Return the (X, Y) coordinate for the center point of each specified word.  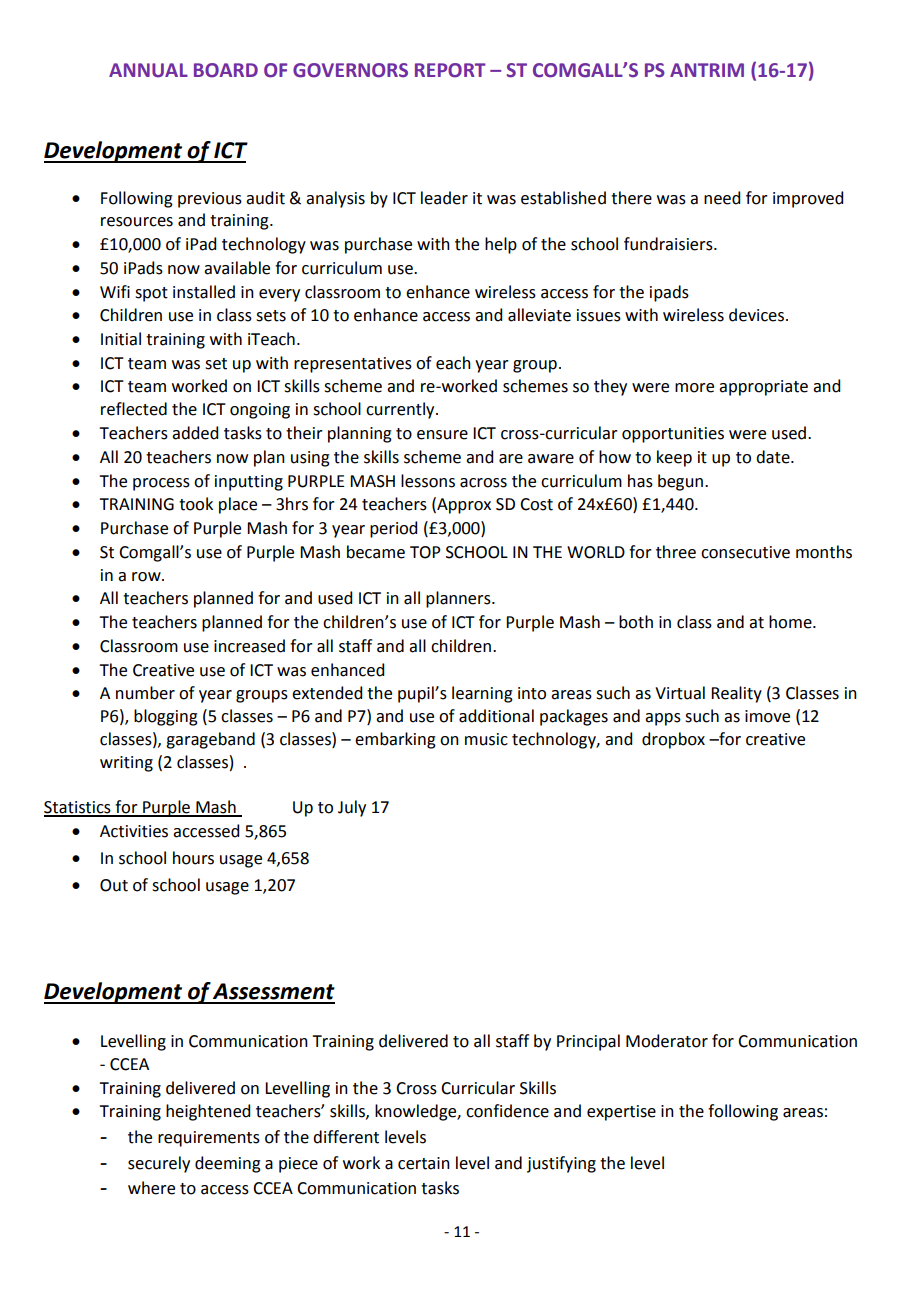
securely (159, 1164)
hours (193, 858)
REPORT (450, 70)
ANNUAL (148, 70)
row (147, 577)
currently (401, 410)
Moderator (667, 1041)
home (791, 622)
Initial (121, 339)
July (352, 808)
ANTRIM (707, 70)
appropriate (763, 388)
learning (482, 694)
